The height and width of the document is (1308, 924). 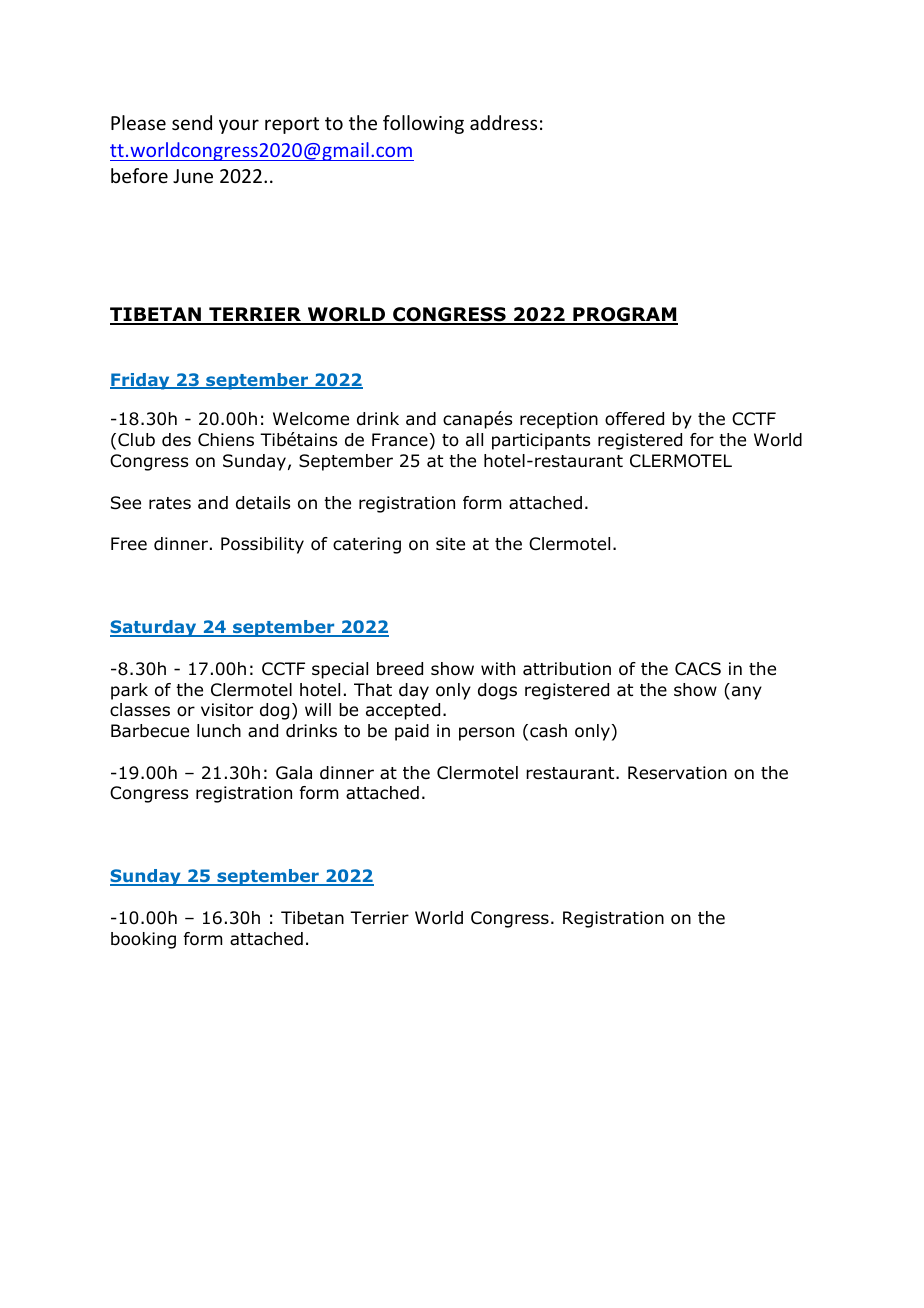 I want to click on booking, so click(x=143, y=940).
